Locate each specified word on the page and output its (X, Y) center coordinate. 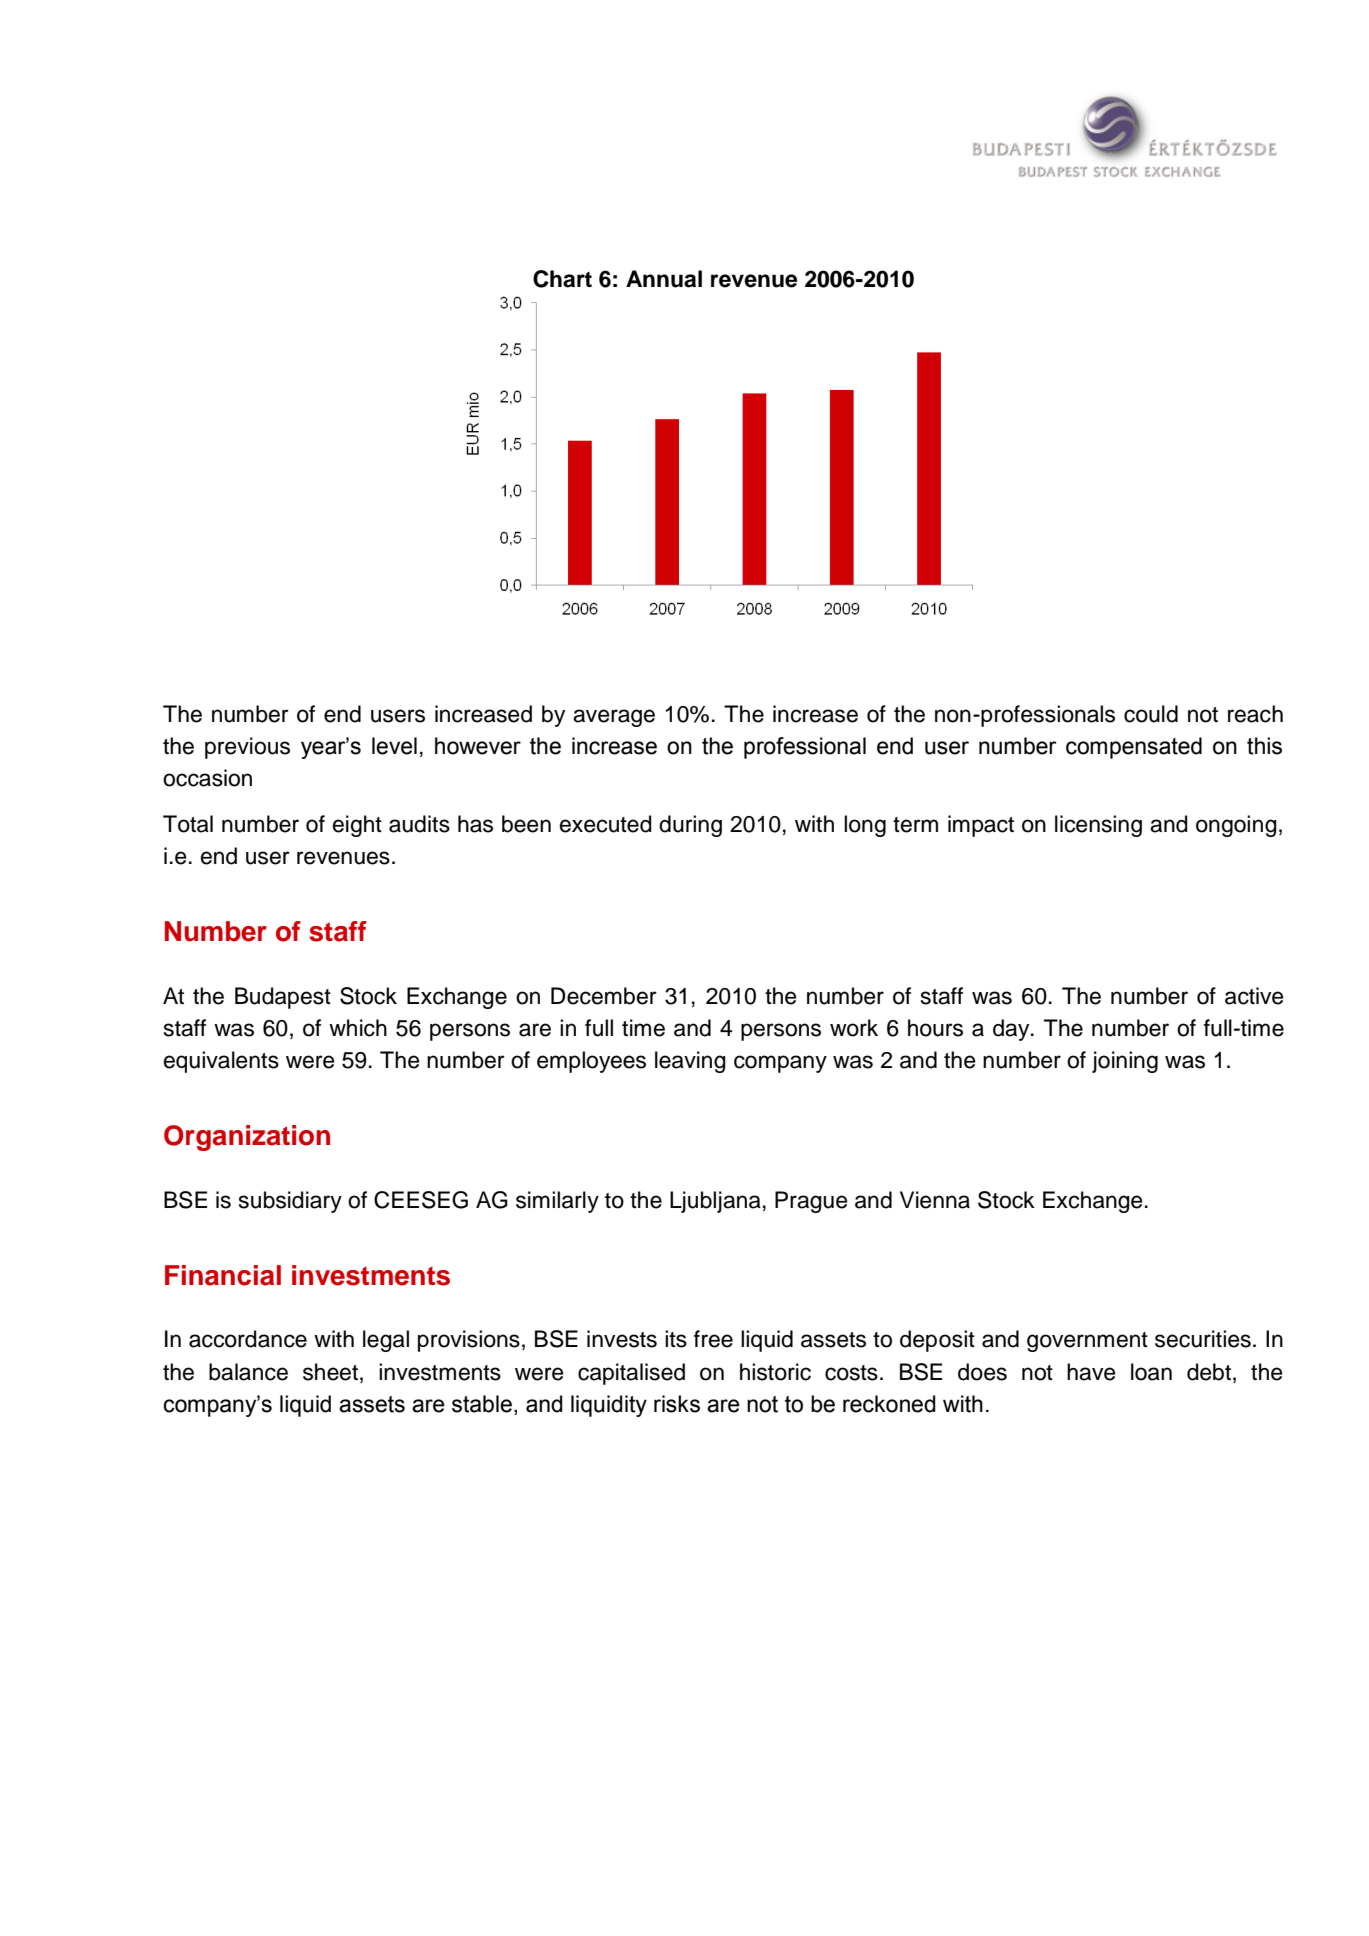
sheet (330, 1372)
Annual (664, 279)
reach (1255, 714)
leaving (690, 1062)
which (358, 1028)
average (614, 718)
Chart (562, 279)
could (1151, 714)
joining (1125, 1062)
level (394, 746)
